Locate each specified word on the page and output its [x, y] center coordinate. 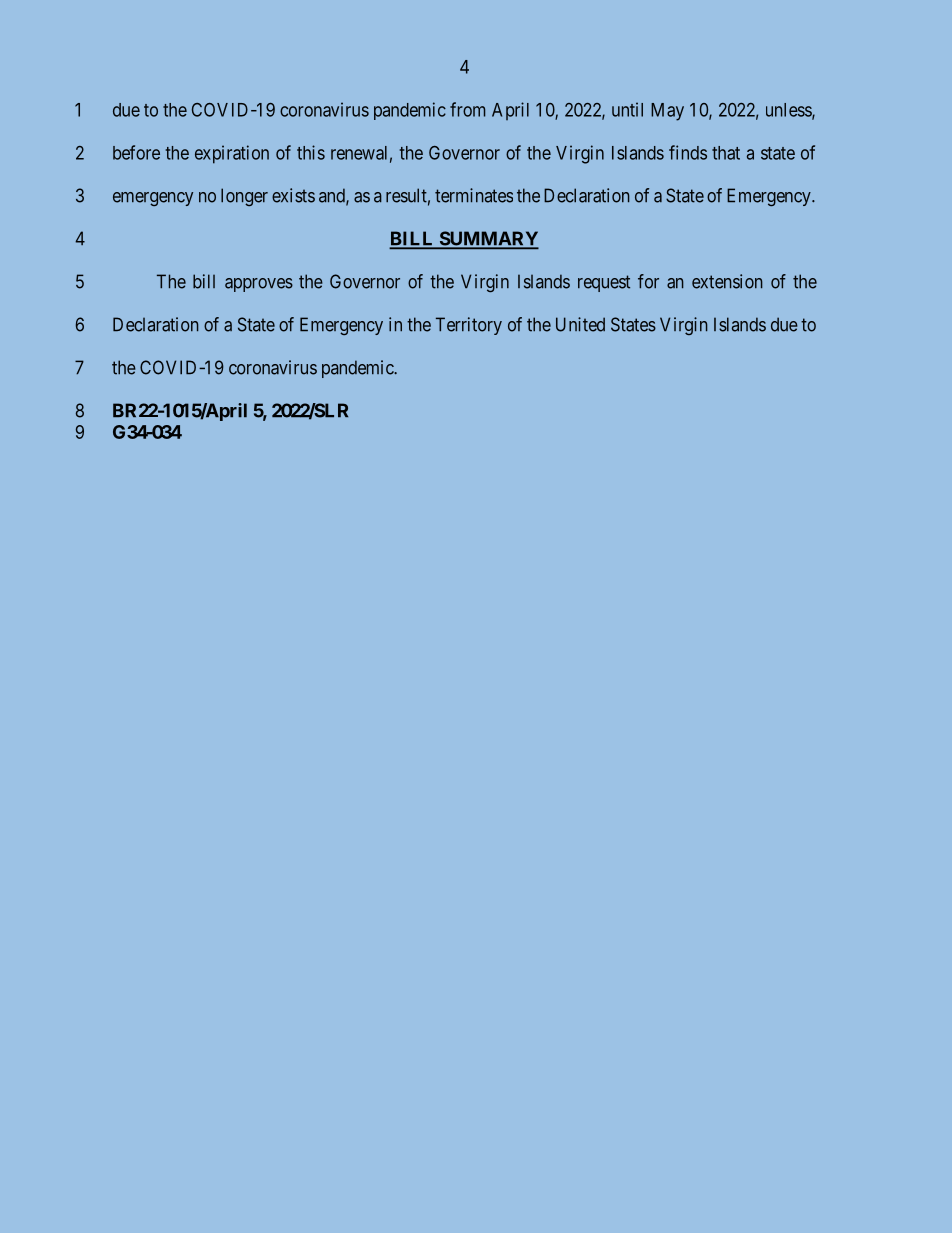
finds [688, 152]
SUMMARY [488, 239]
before [136, 152]
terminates [474, 195]
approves [259, 285]
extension [727, 281]
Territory [469, 326]
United [580, 324]
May [667, 112]
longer [244, 197]
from [467, 109]
